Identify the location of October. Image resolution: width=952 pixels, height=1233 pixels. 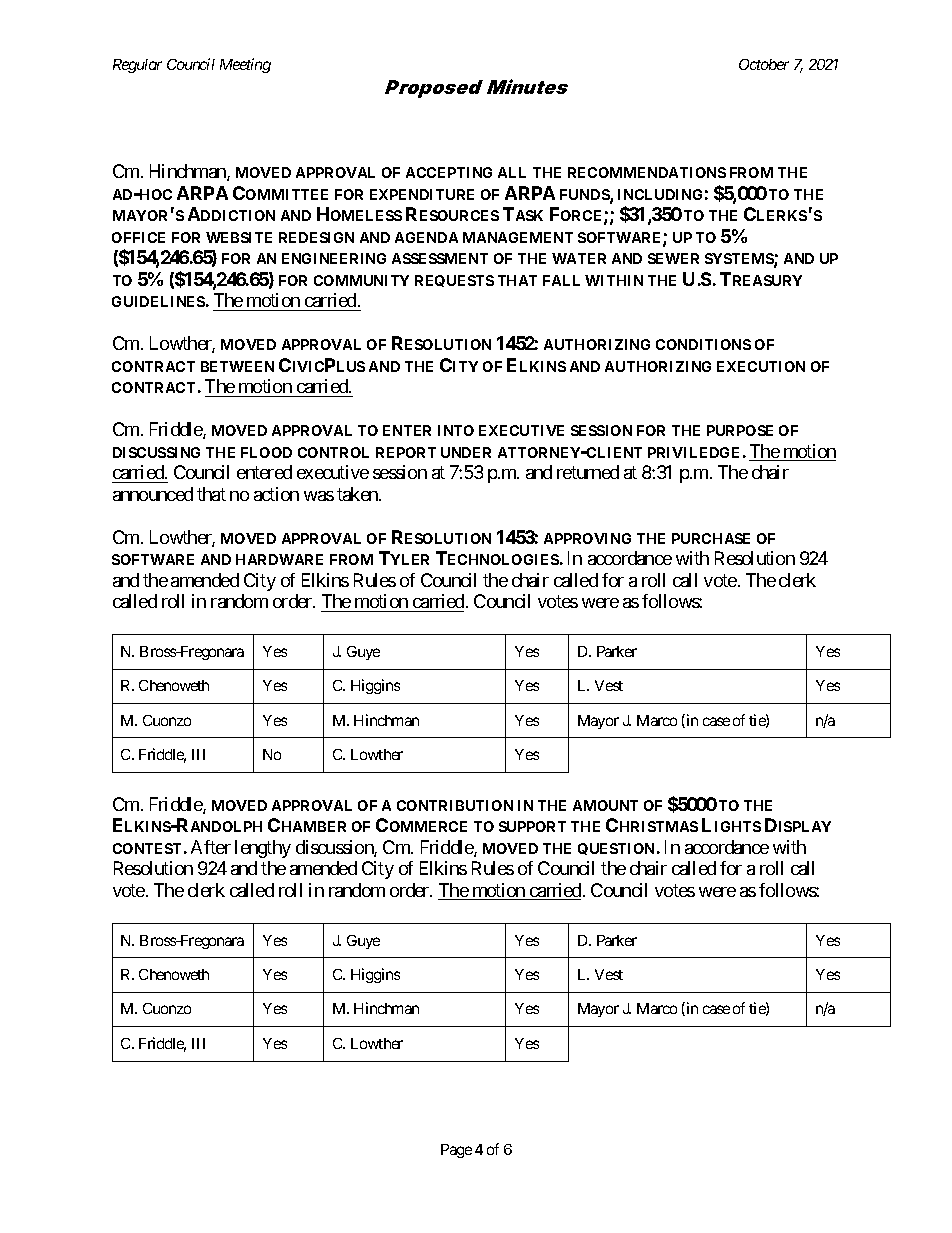
(764, 64).
